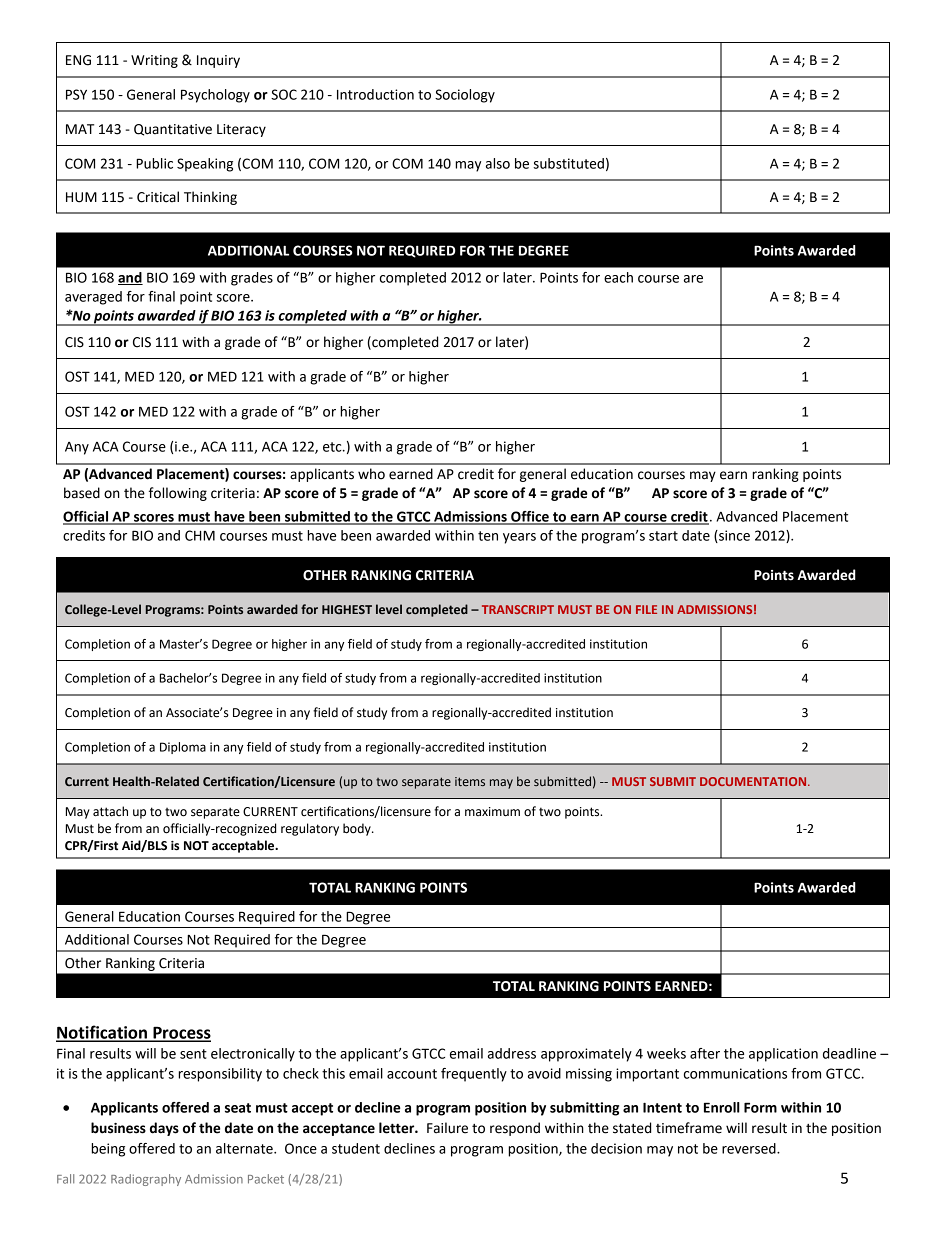 Image resolution: width=952 pixels, height=1233 pixels. I want to click on attach, so click(110, 811).
